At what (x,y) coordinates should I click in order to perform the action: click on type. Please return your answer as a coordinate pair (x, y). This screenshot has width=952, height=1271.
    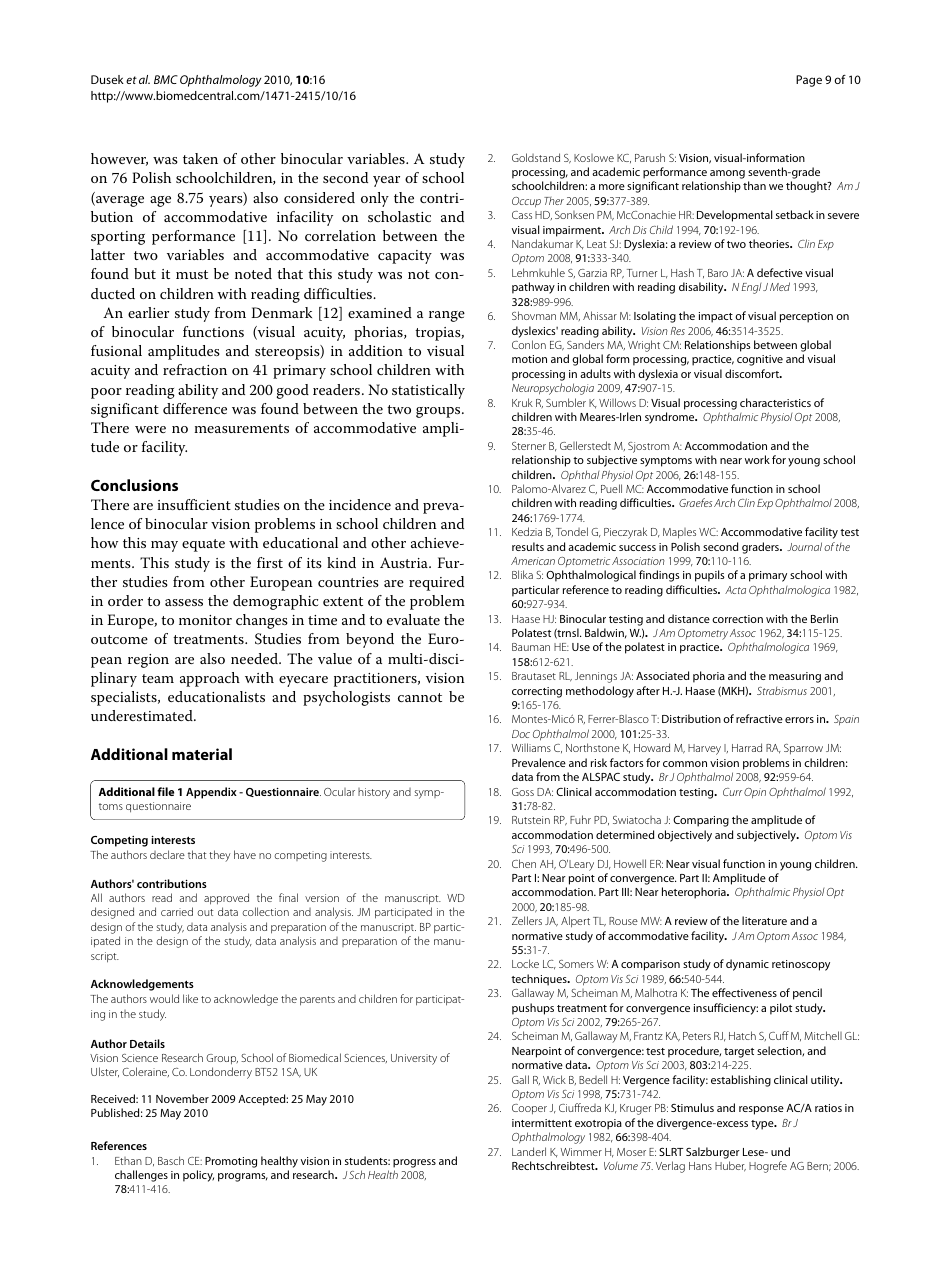
    Looking at the image, I should click on (763, 1125).
